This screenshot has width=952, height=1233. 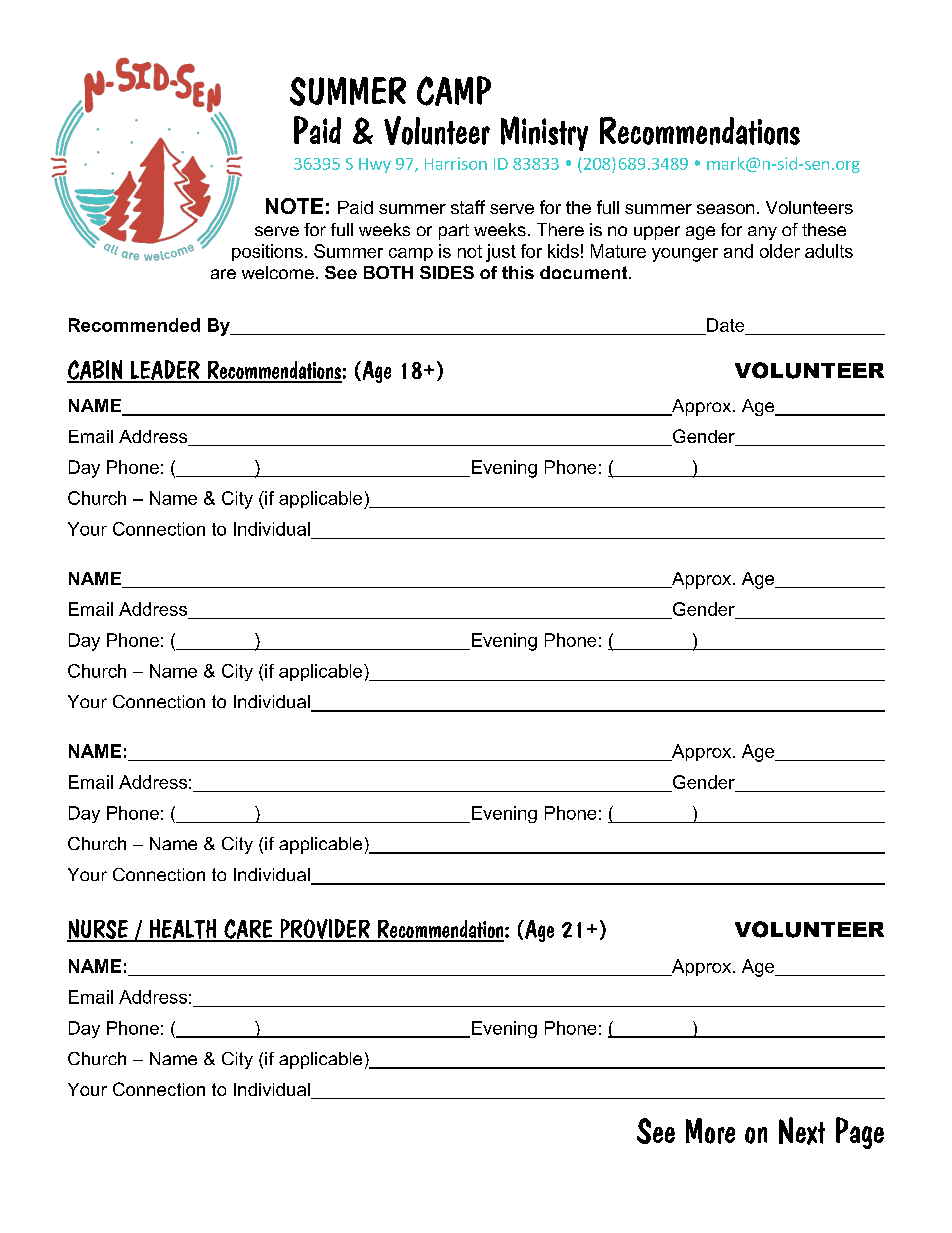 What do you see at coordinates (725, 325) in the screenshot?
I see `Date` at bounding box center [725, 325].
